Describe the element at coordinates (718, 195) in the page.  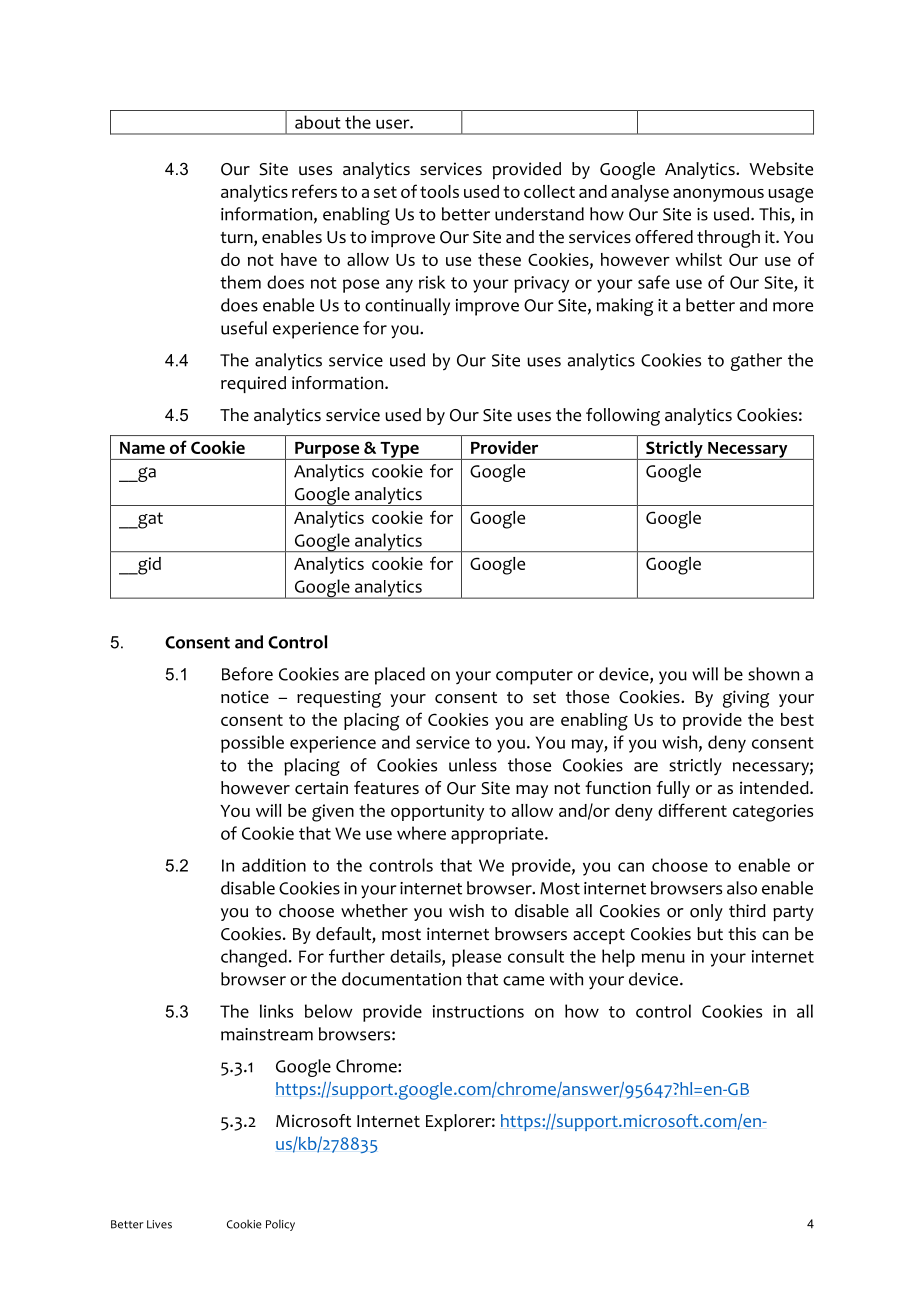
I see `anonymous` at that location.
